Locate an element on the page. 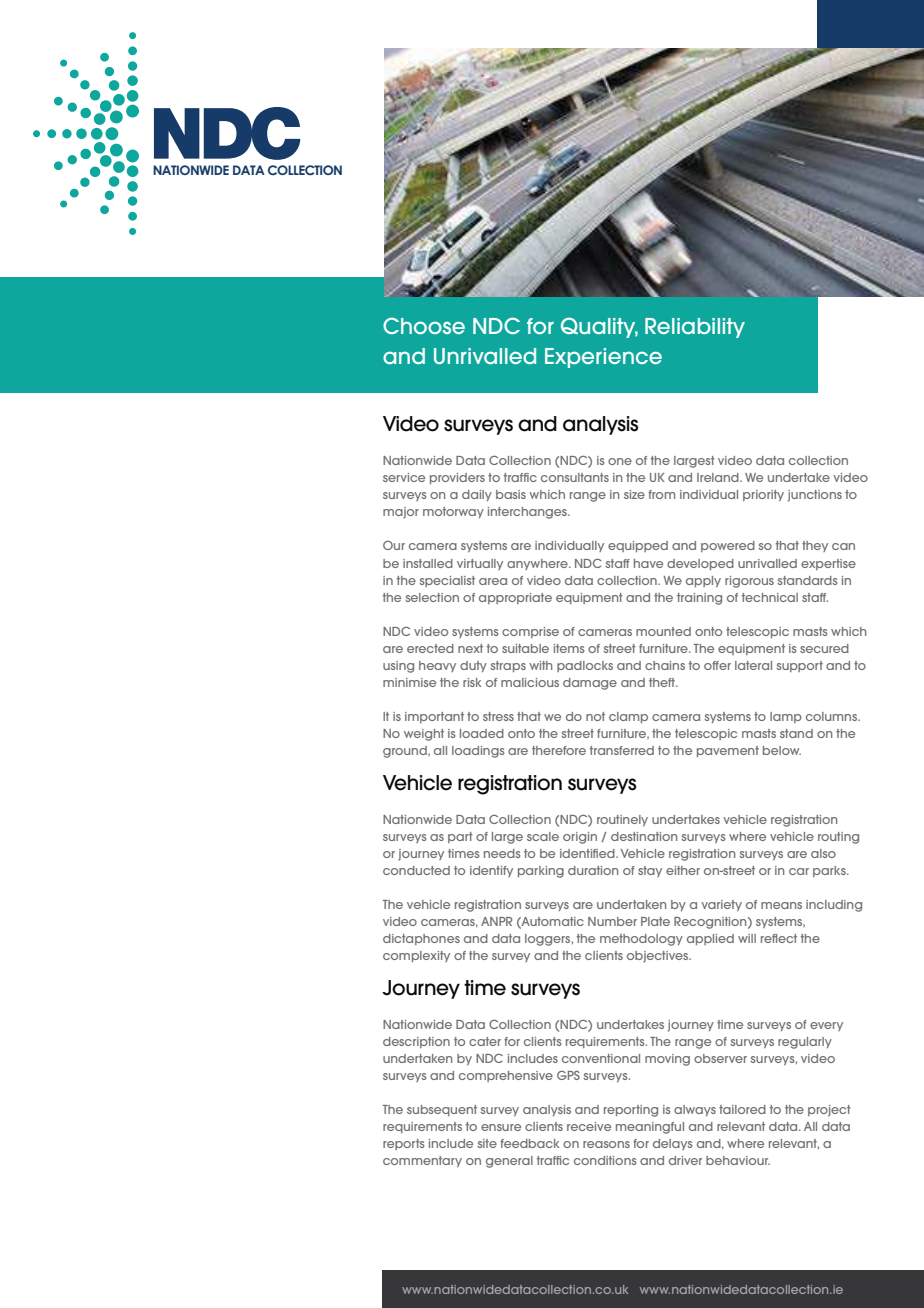 The height and width of the document is (1308, 924). reasons is located at coordinates (606, 1144).
